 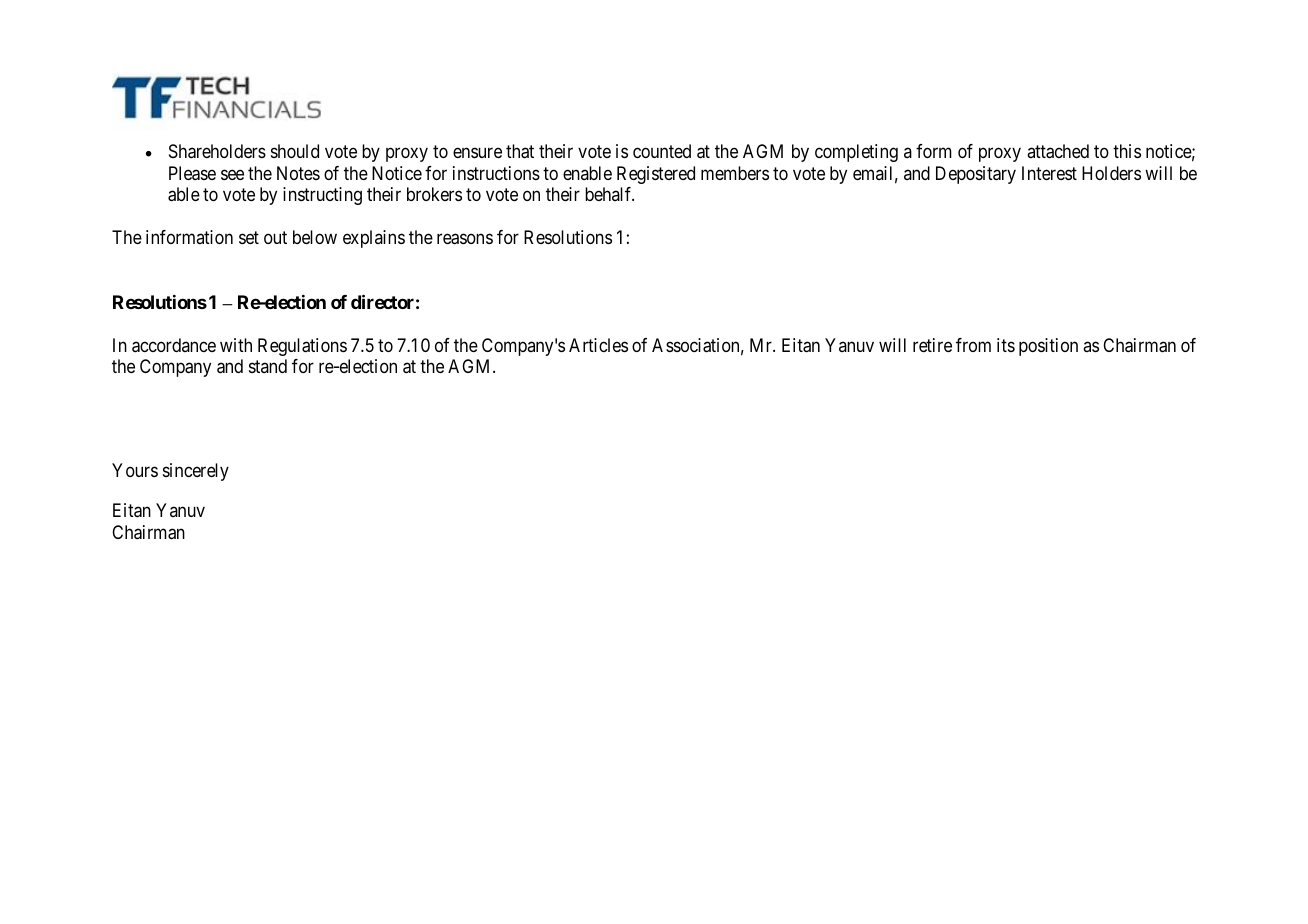 I want to click on position, so click(x=1048, y=347).
